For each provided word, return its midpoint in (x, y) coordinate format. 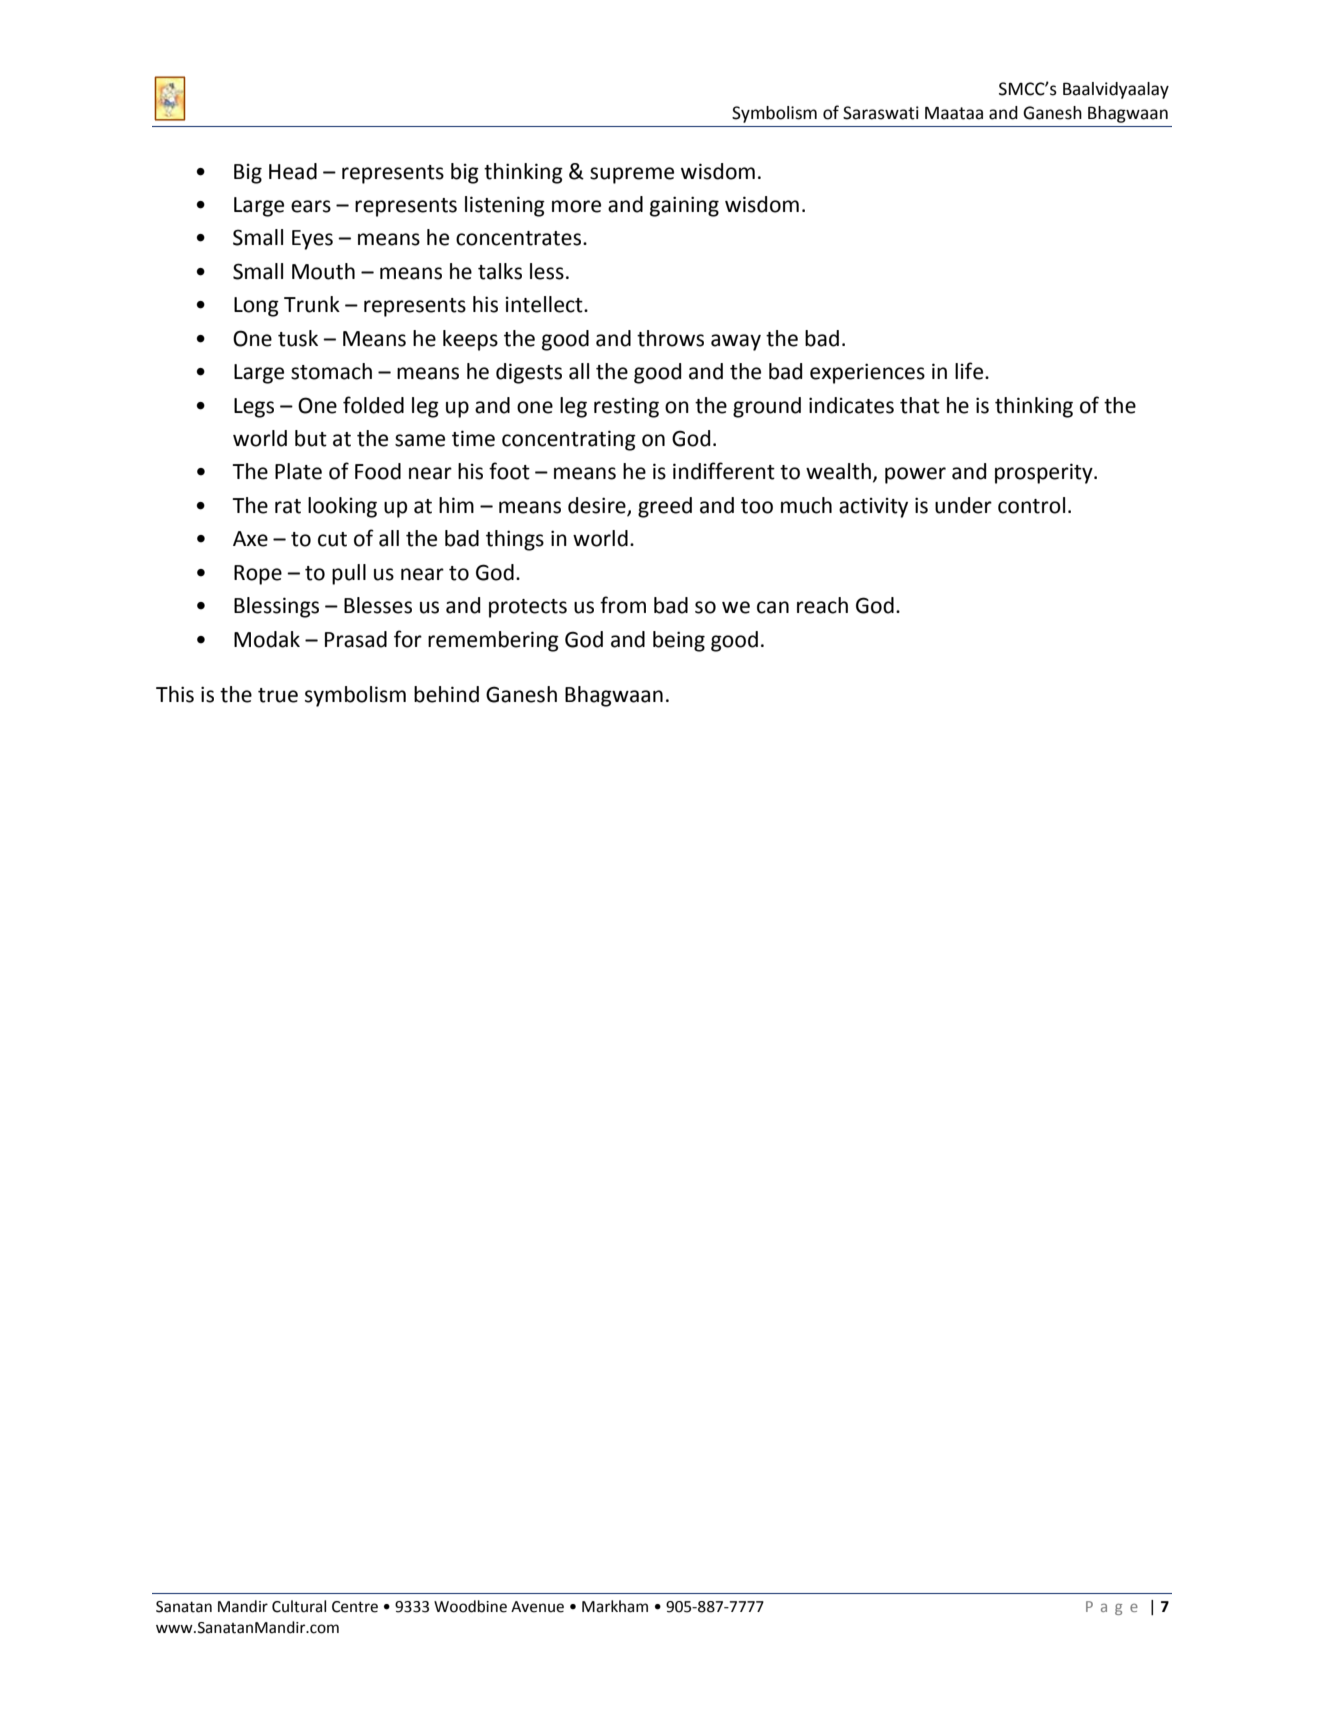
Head (293, 171)
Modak (267, 639)
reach (822, 605)
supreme (632, 175)
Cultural (299, 1606)
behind (446, 694)
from (623, 605)
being (679, 641)
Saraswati (881, 113)
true (278, 695)
